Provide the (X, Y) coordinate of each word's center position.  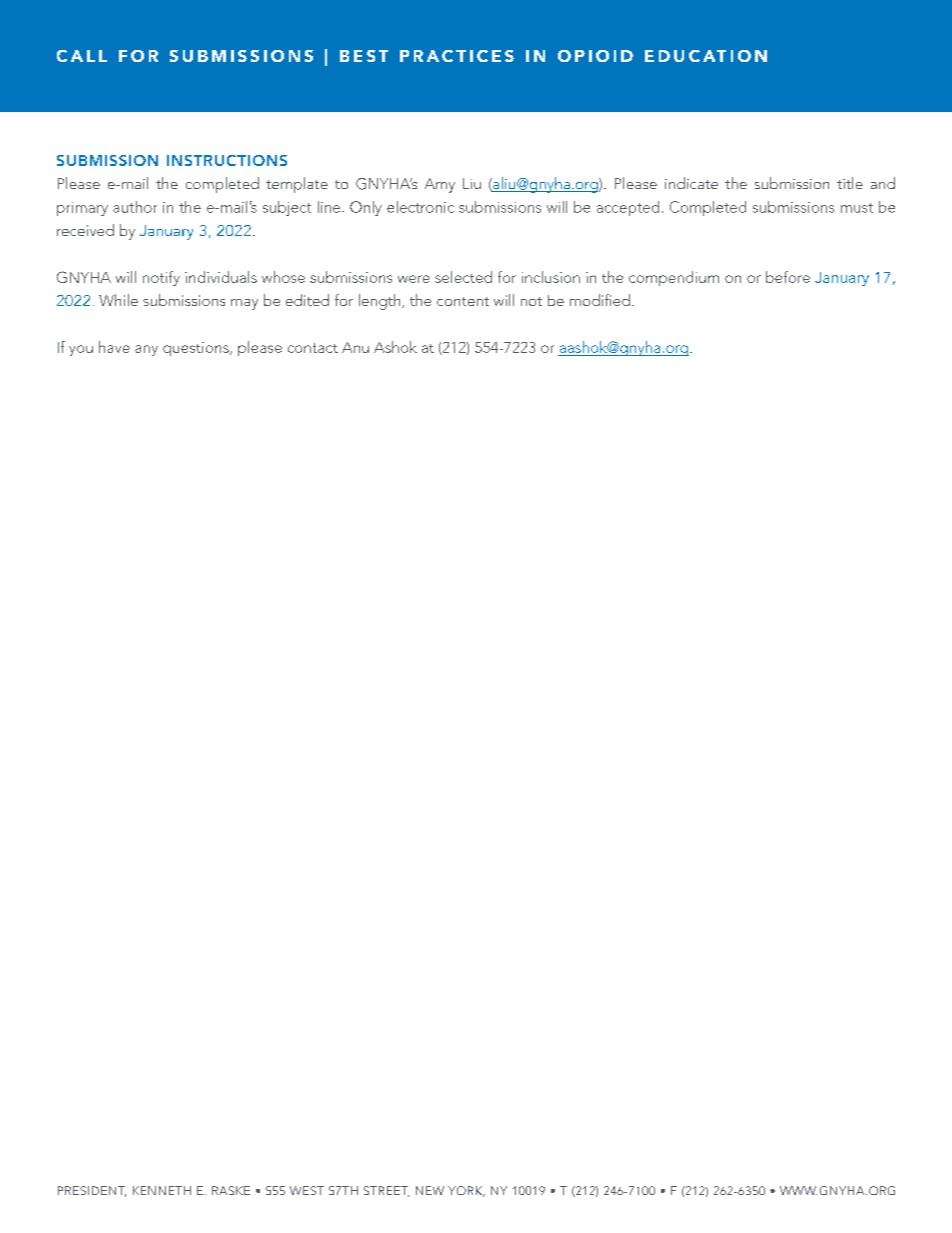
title (850, 183)
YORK (466, 1191)
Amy (440, 185)
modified (600, 300)
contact (313, 348)
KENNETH (162, 1190)
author (135, 207)
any (146, 350)
